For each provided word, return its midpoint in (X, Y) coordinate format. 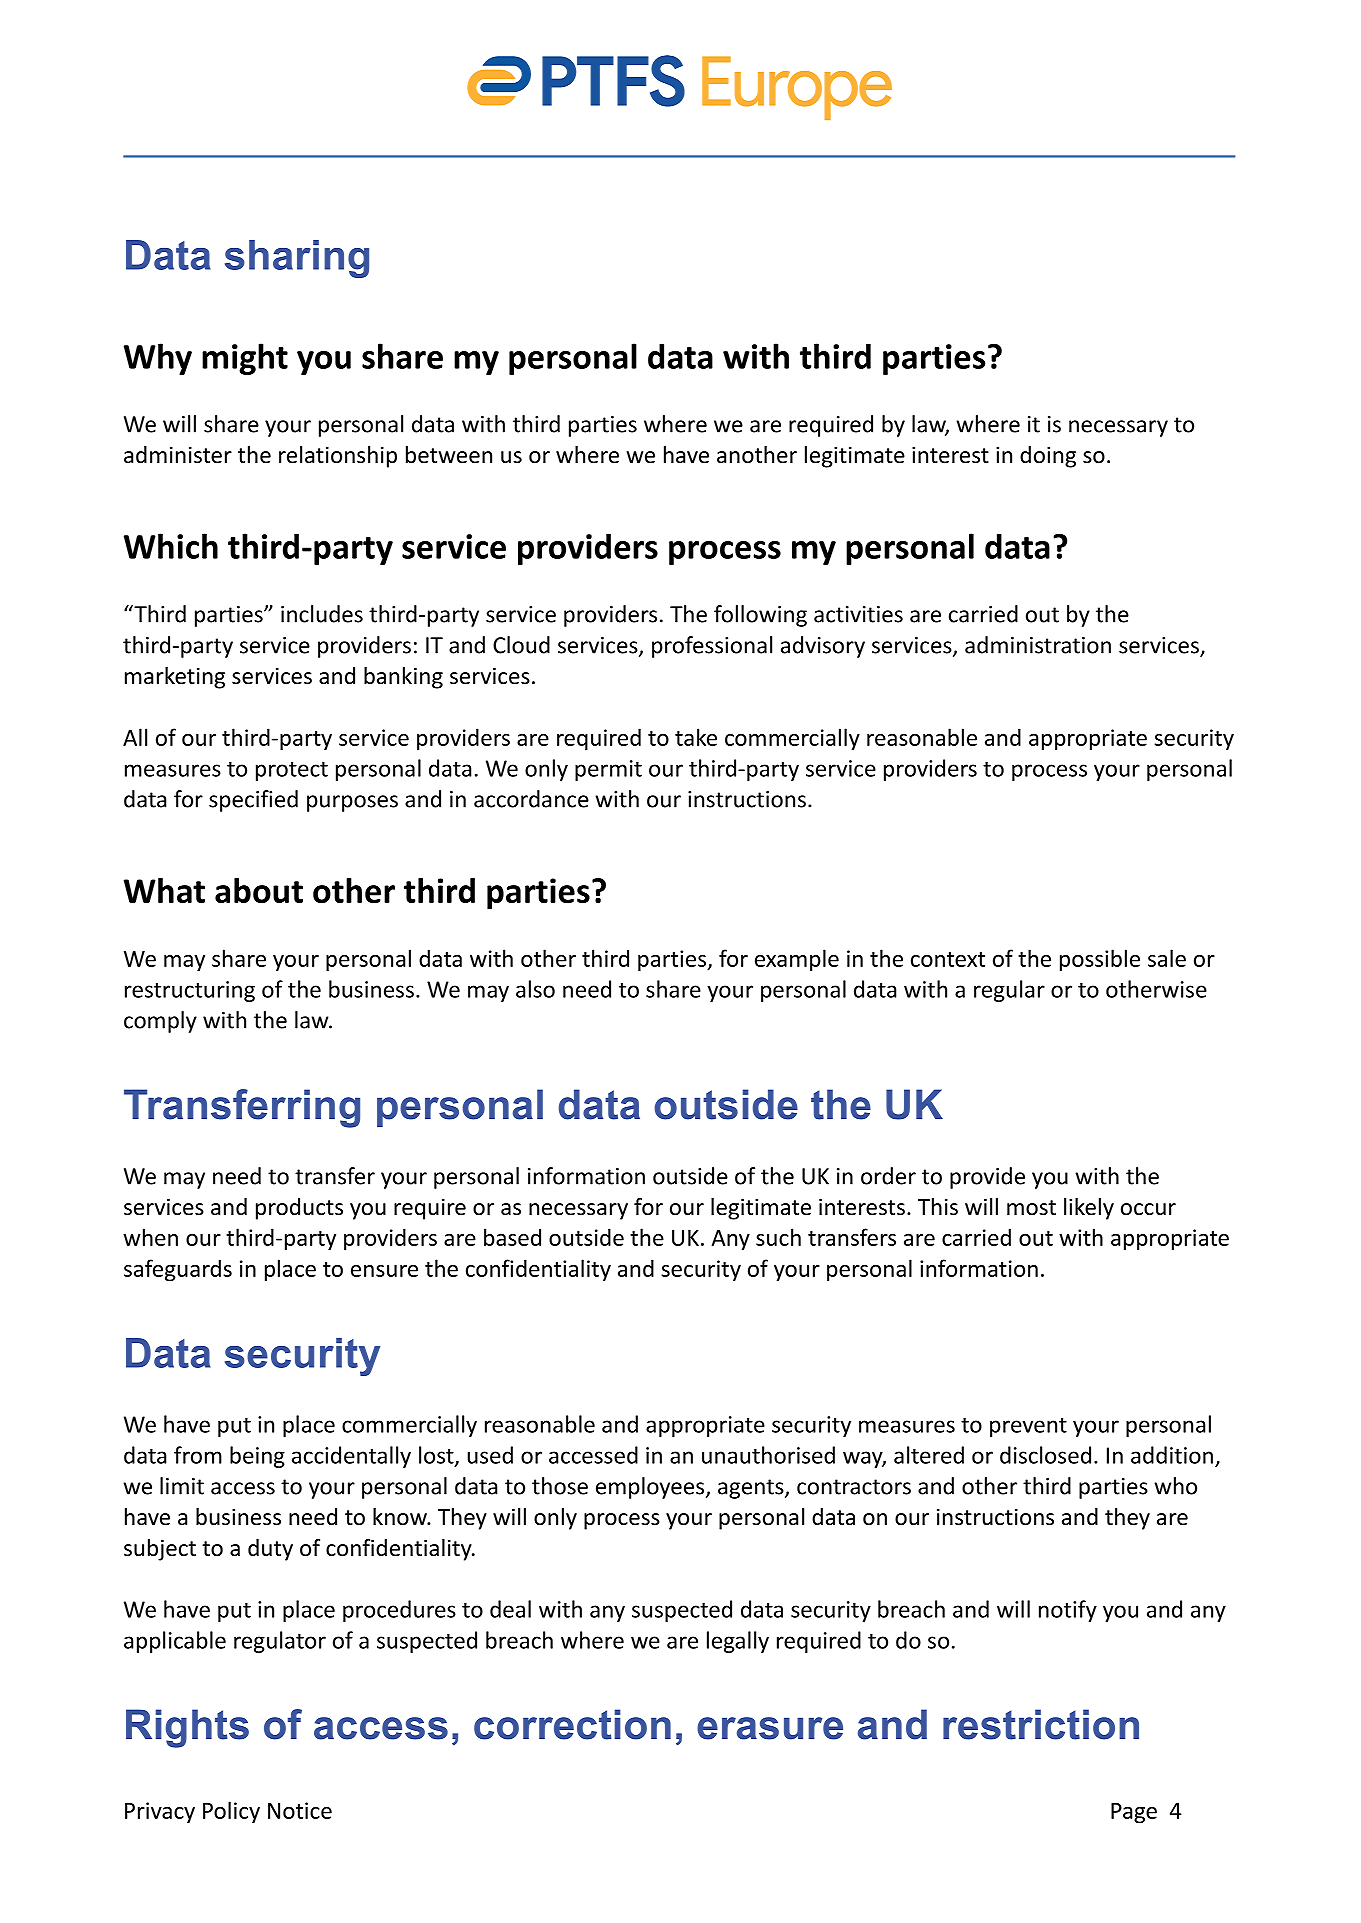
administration (1038, 645)
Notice (300, 1810)
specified (253, 801)
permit (608, 770)
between (449, 455)
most (1031, 1208)
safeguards (178, 1270)
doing (1048, 457)
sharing (297, 259)
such (778, 1237)
